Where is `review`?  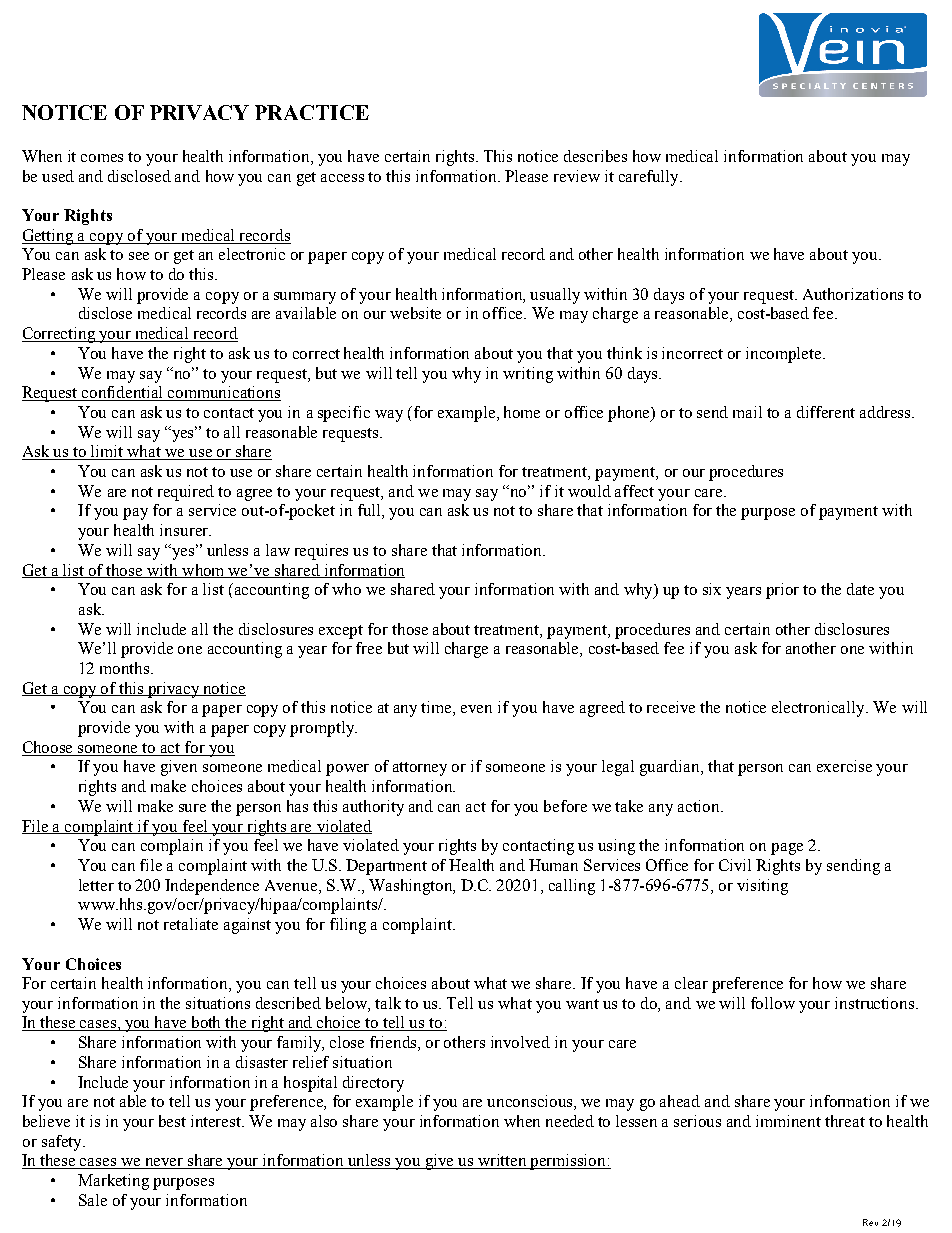 review is located at coordinates (577, 176).
